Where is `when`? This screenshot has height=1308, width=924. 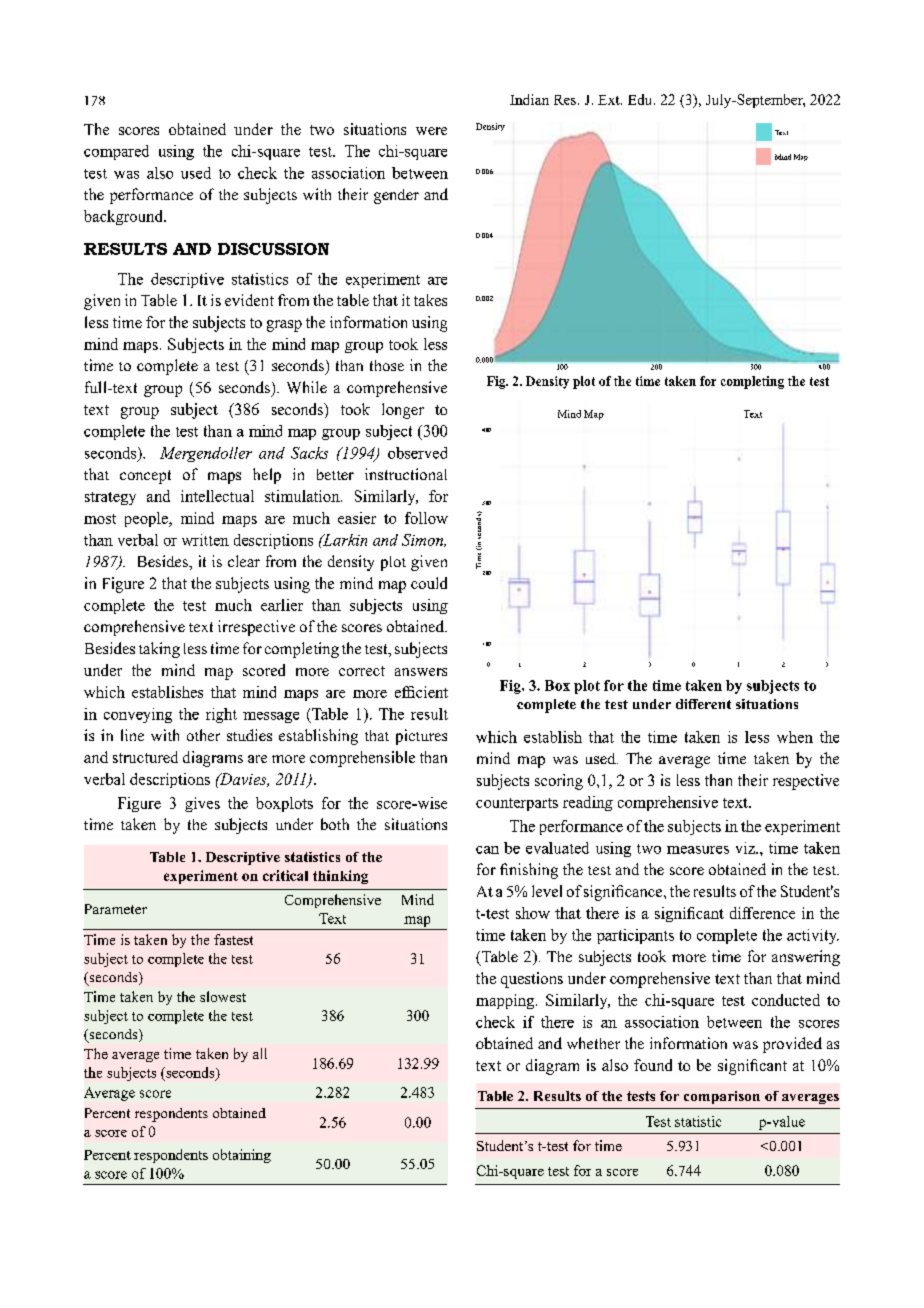
when is located at coordinates (795, 737).
